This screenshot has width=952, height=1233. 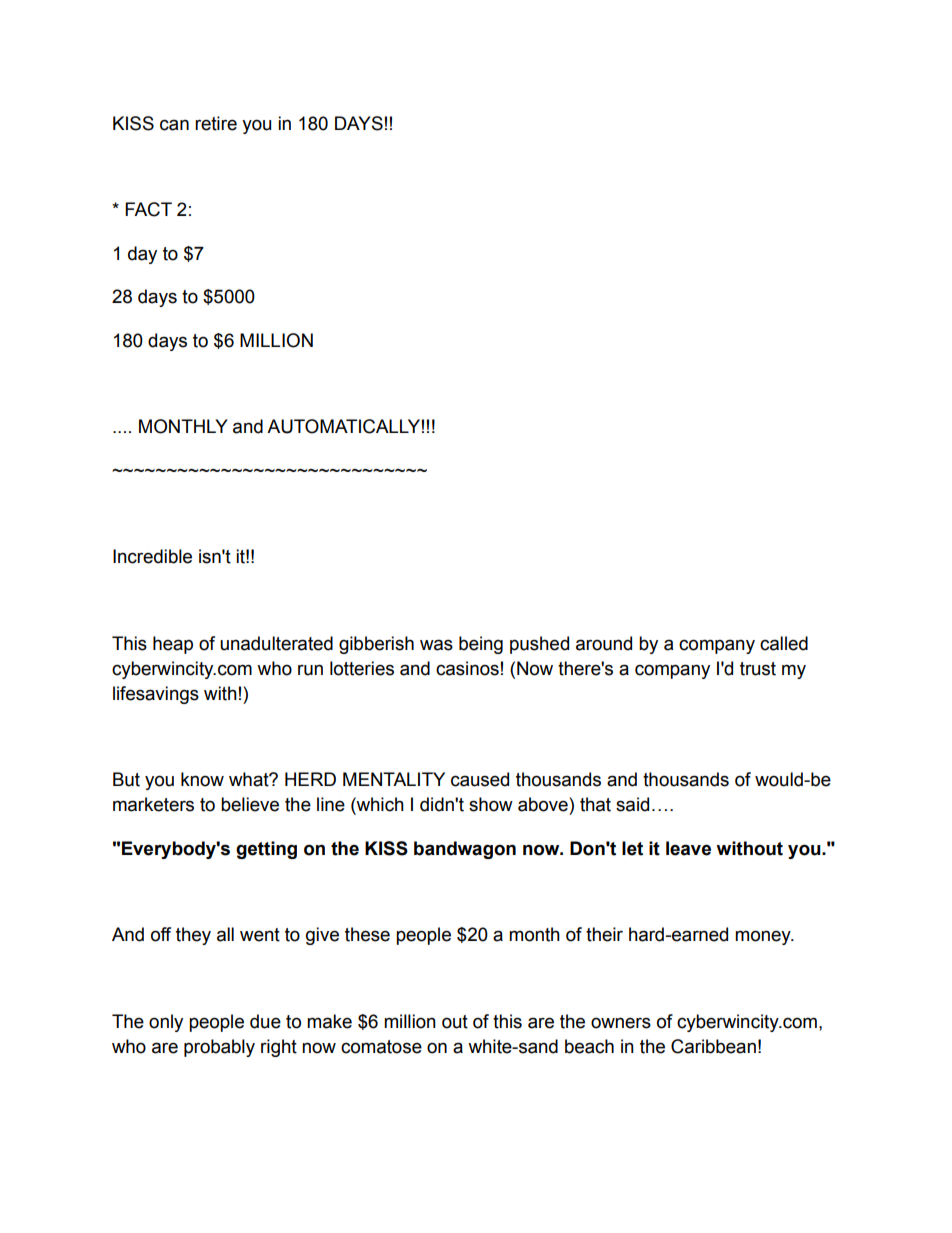 I want to click on called, so click(x=784, y=643).
